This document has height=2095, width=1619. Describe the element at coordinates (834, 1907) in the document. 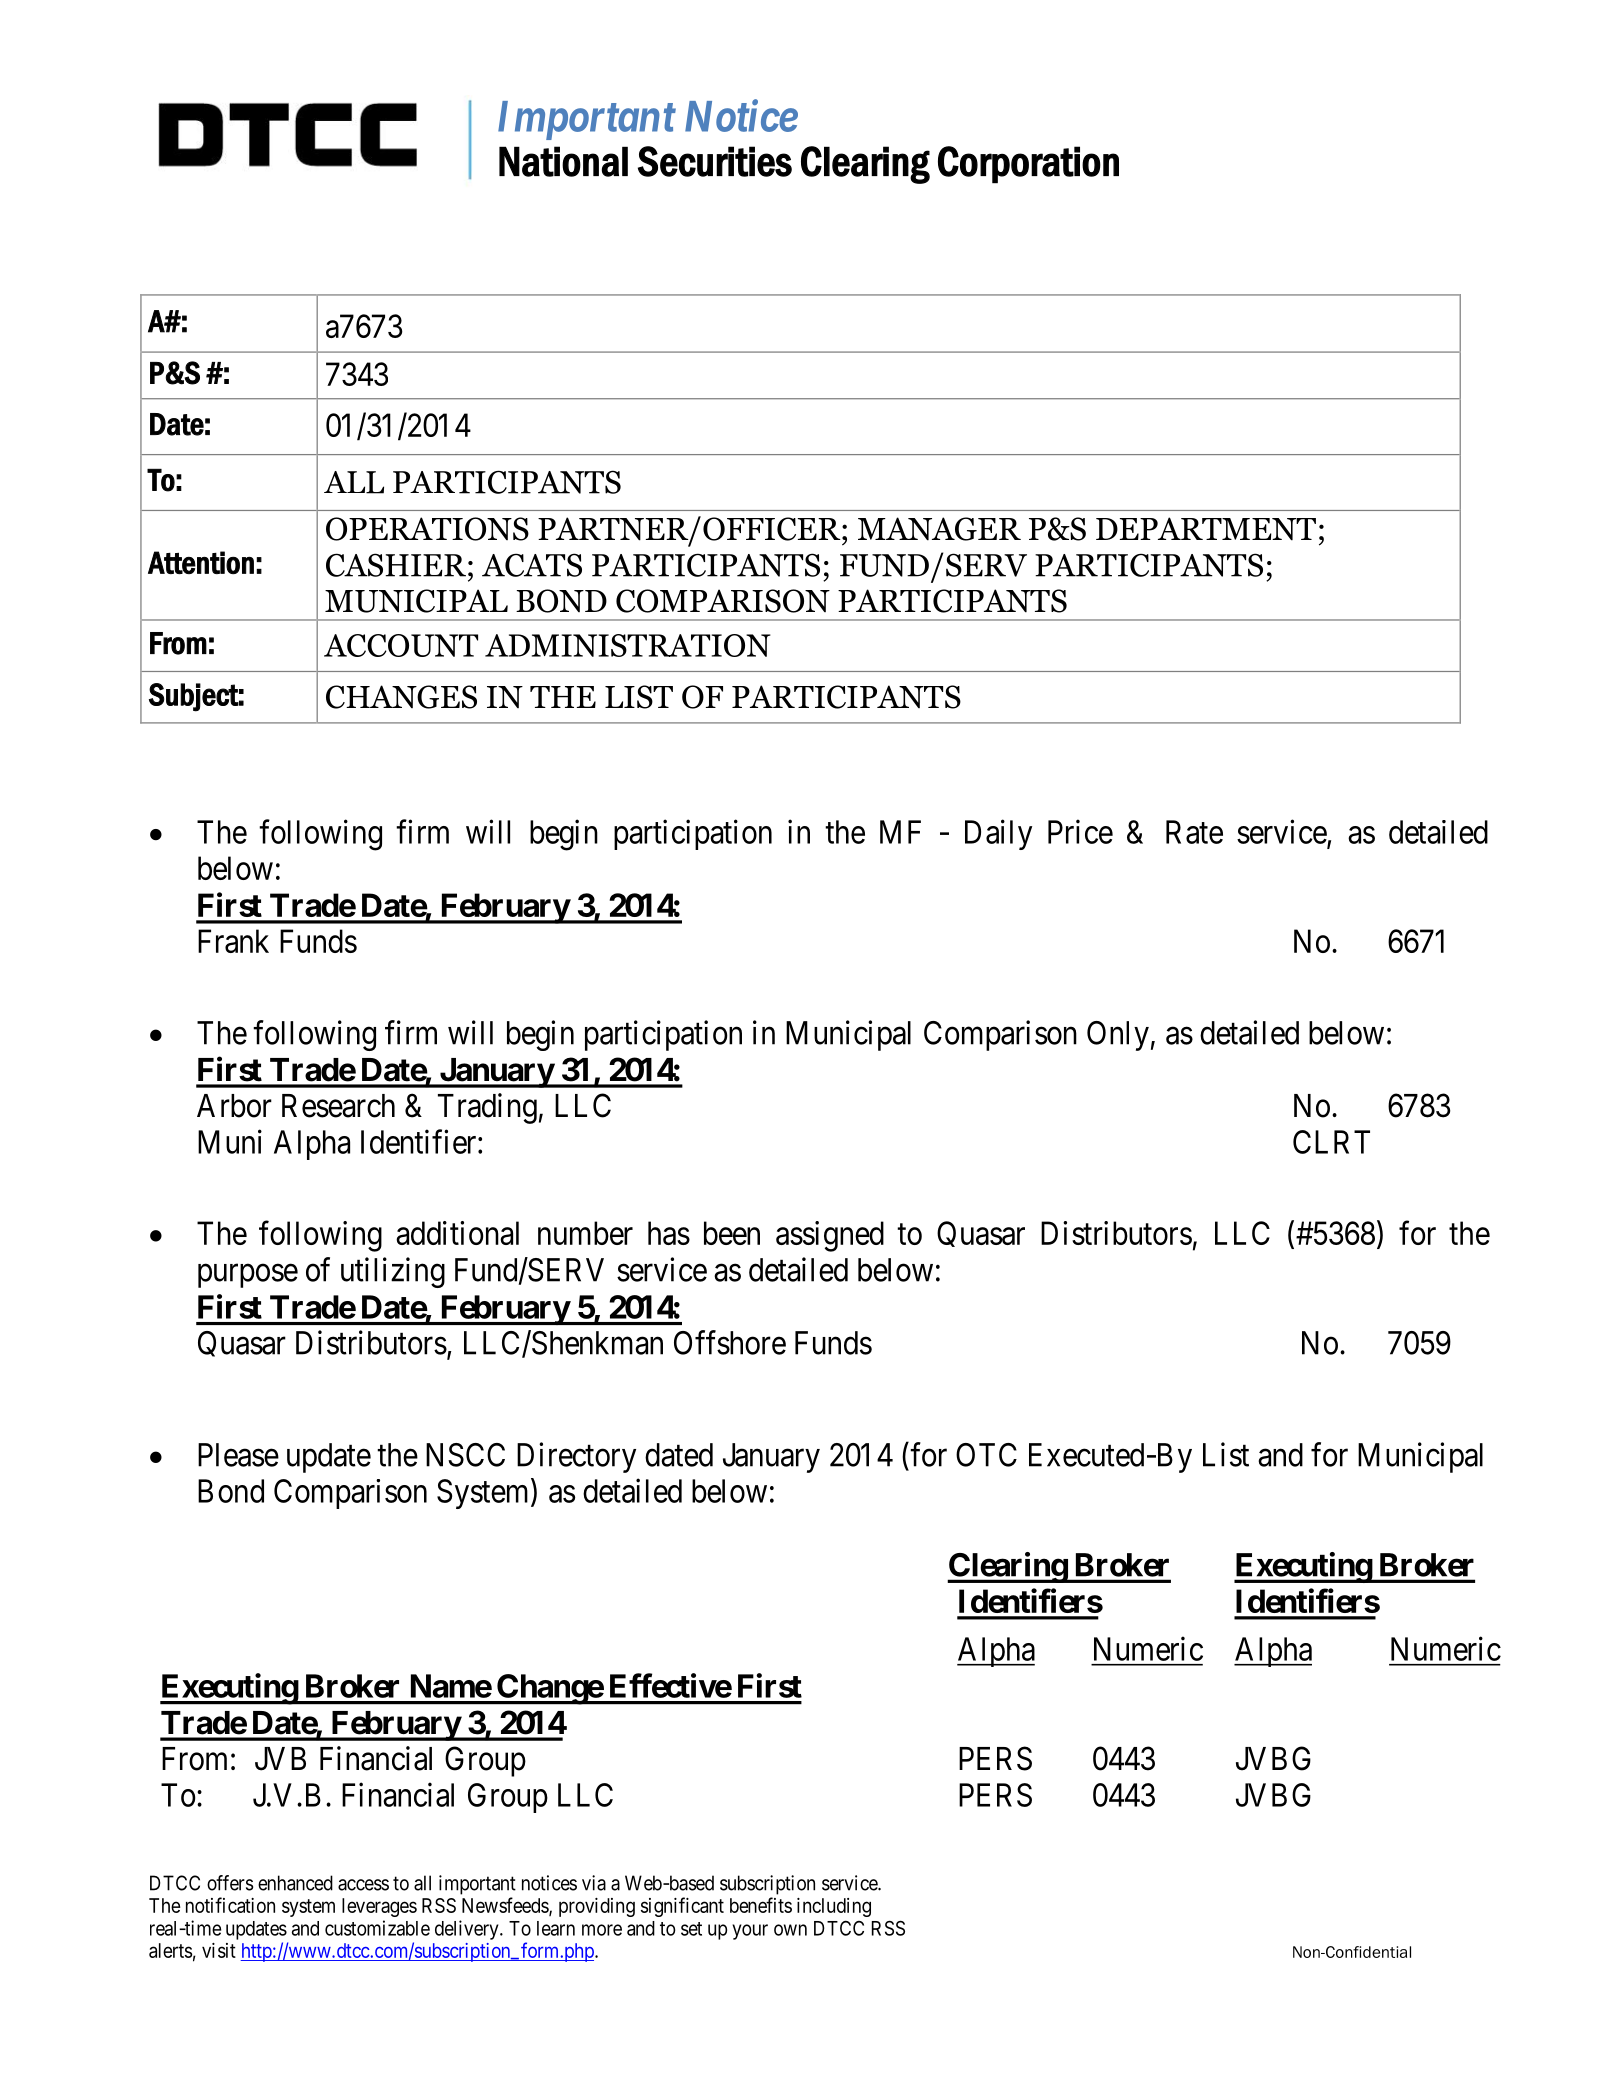

I see `including` at that location.
